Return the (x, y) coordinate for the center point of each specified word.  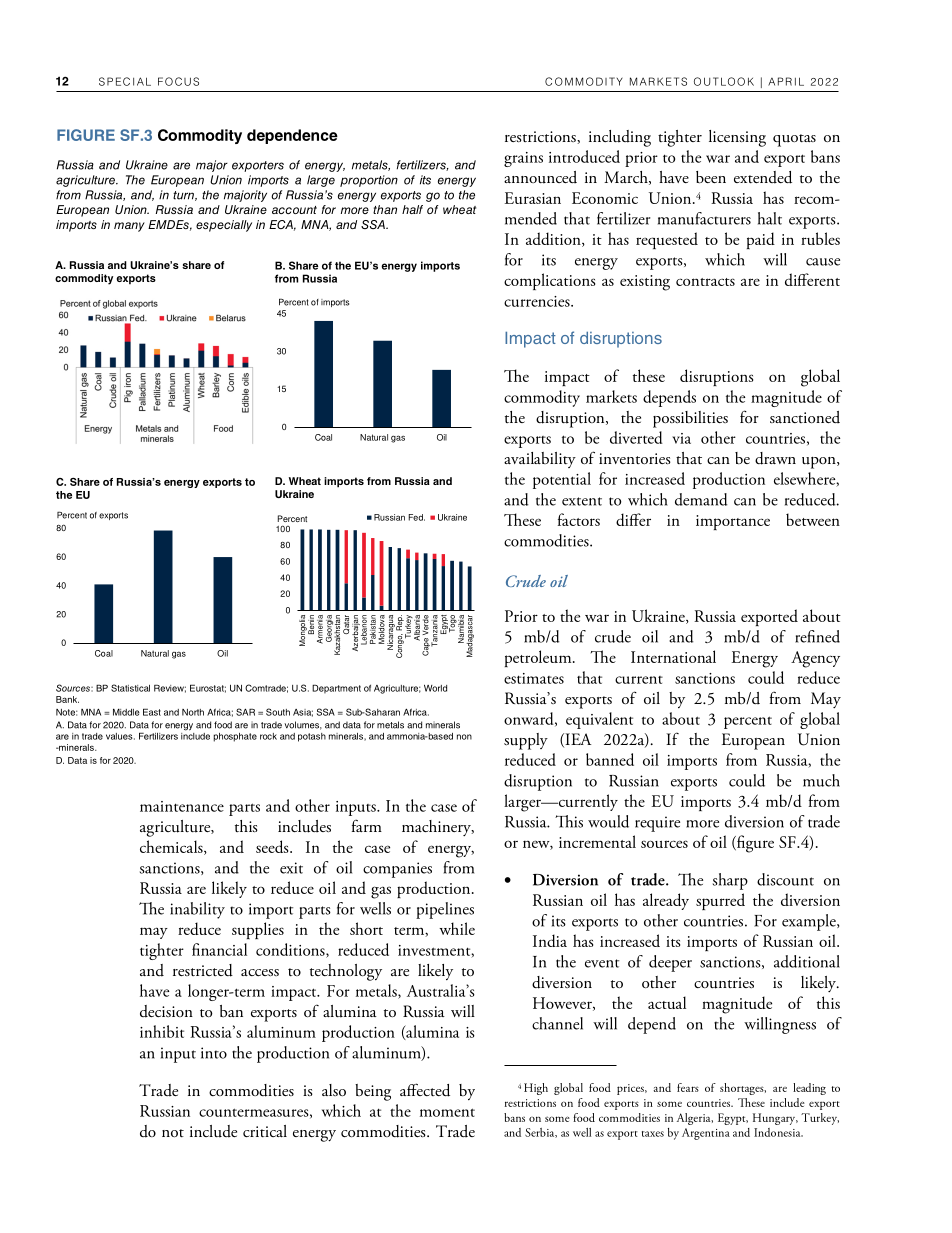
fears (688, 1087)
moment (447, 1112)
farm (367, 825)
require (657, 824)
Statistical (130, 688)
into (214, 1053)
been (711, 177)
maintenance (182, 806)
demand (701, 499)
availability (540, 460)
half (412, 209)
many (129, 227)
